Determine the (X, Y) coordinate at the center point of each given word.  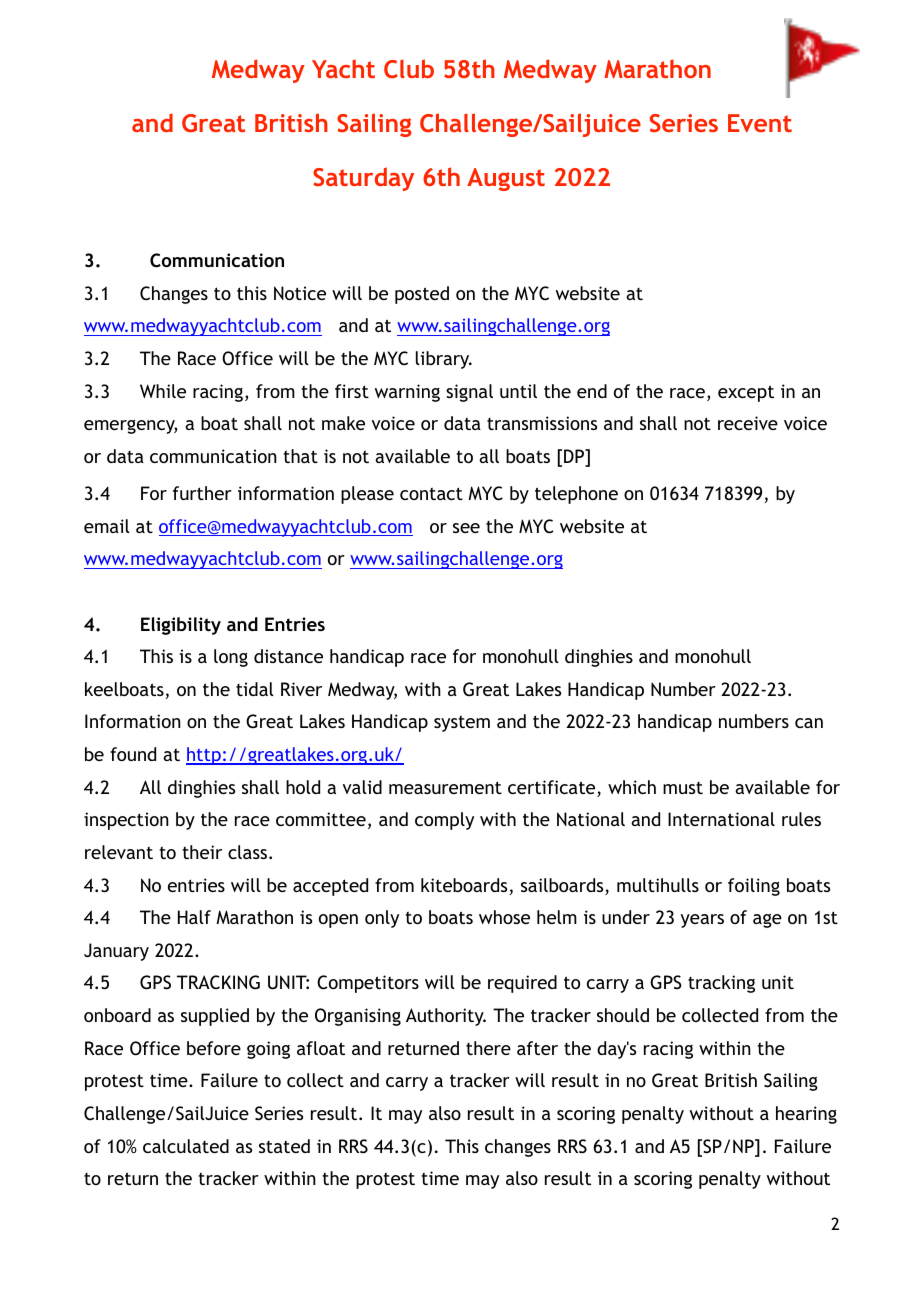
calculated (186, 1146)
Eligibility (181, 626)
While (163, 391)
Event (760, 123)
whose (504, 917)
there (488, 1048)
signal (469, 393)
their (202, 852)
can (809, 723)
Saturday (363, 179)
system (462, 723)
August (506, 179)
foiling (754, 887)
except (746, 393)
